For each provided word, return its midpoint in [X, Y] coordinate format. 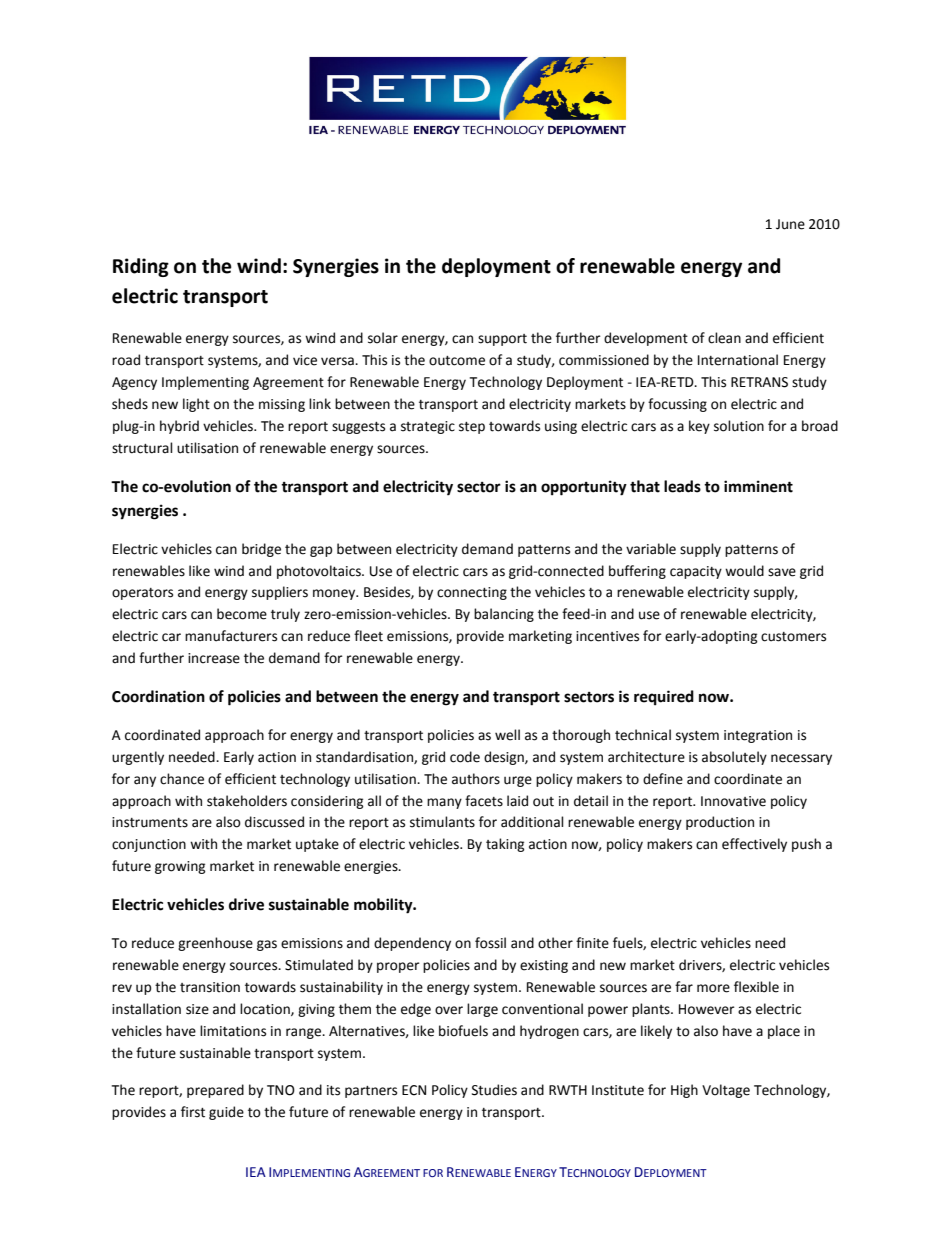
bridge [261, 550]
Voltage [726, 1091]
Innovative [733, 801]
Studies [494, 1090]
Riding [141, 267]
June [790, 224]
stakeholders [247, 801]
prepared [215, 1091]
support [502, 340]
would [744, 571]
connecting [472, 593]
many [444, 803]
